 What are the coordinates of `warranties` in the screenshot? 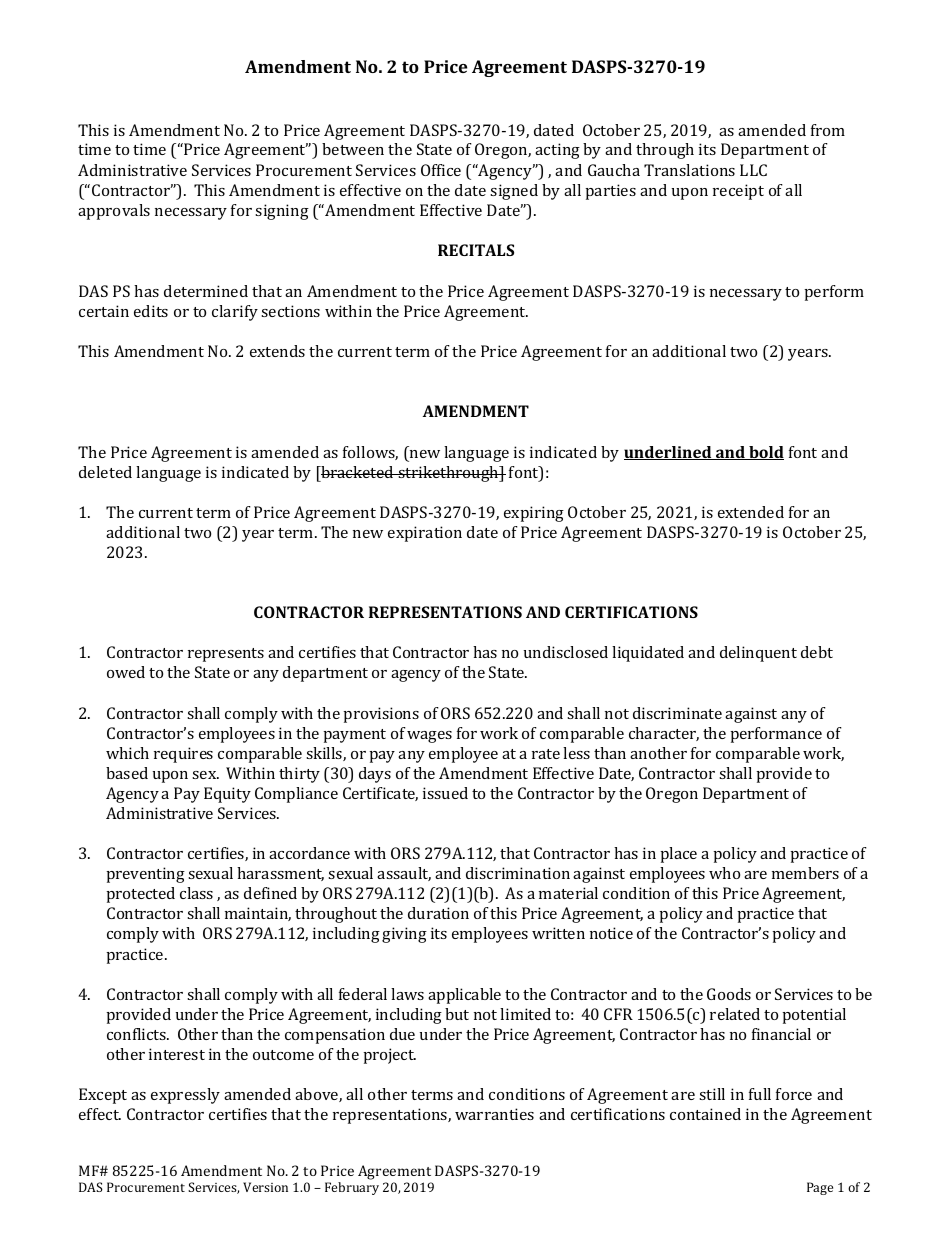 It's located at (494, 1114).
